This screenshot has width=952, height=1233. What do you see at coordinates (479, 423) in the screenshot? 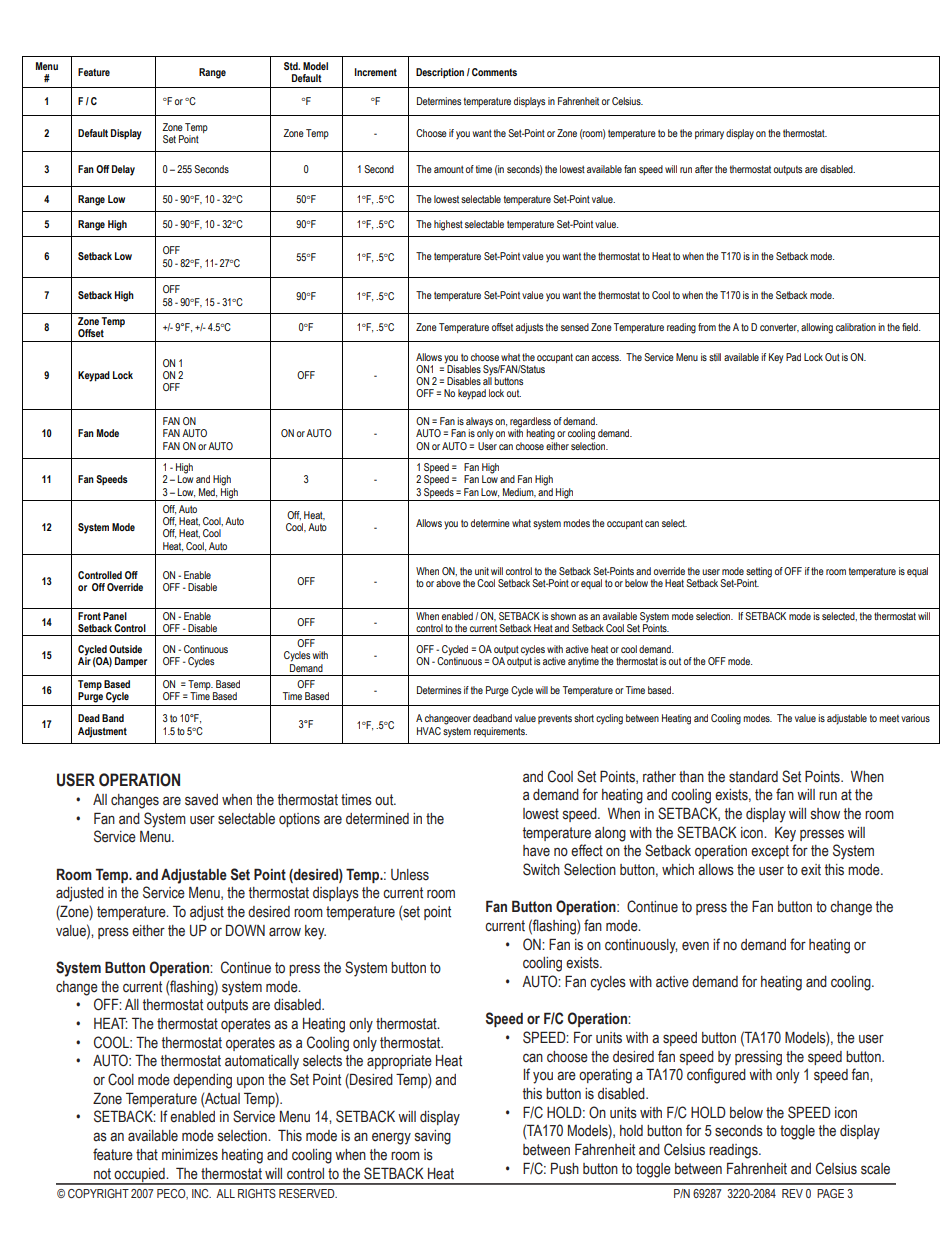
I see `always` at bounding box center [479, 423].
